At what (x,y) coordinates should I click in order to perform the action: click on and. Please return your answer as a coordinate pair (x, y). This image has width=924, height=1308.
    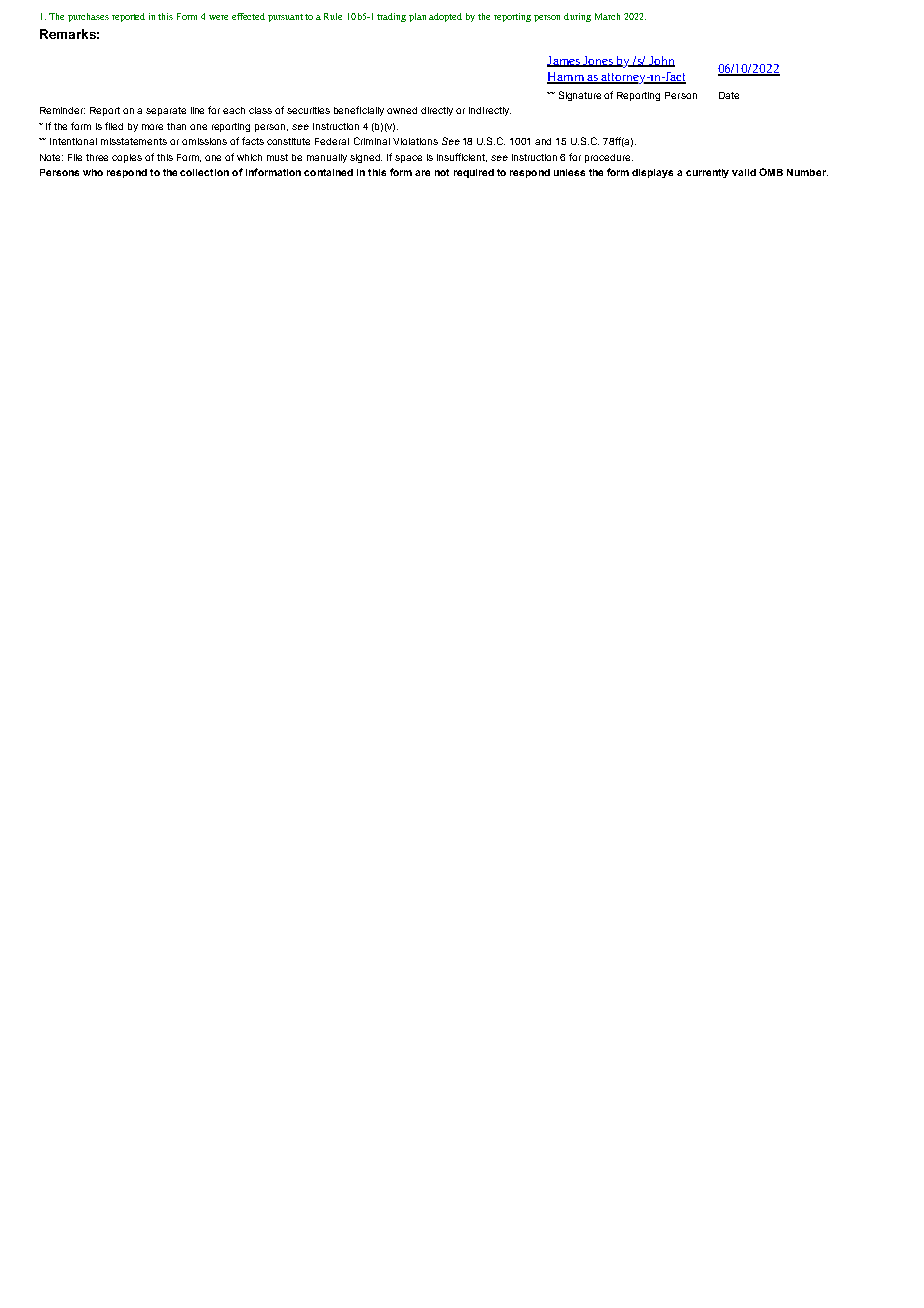
    Looking at the image, I should click on (543, 141).
